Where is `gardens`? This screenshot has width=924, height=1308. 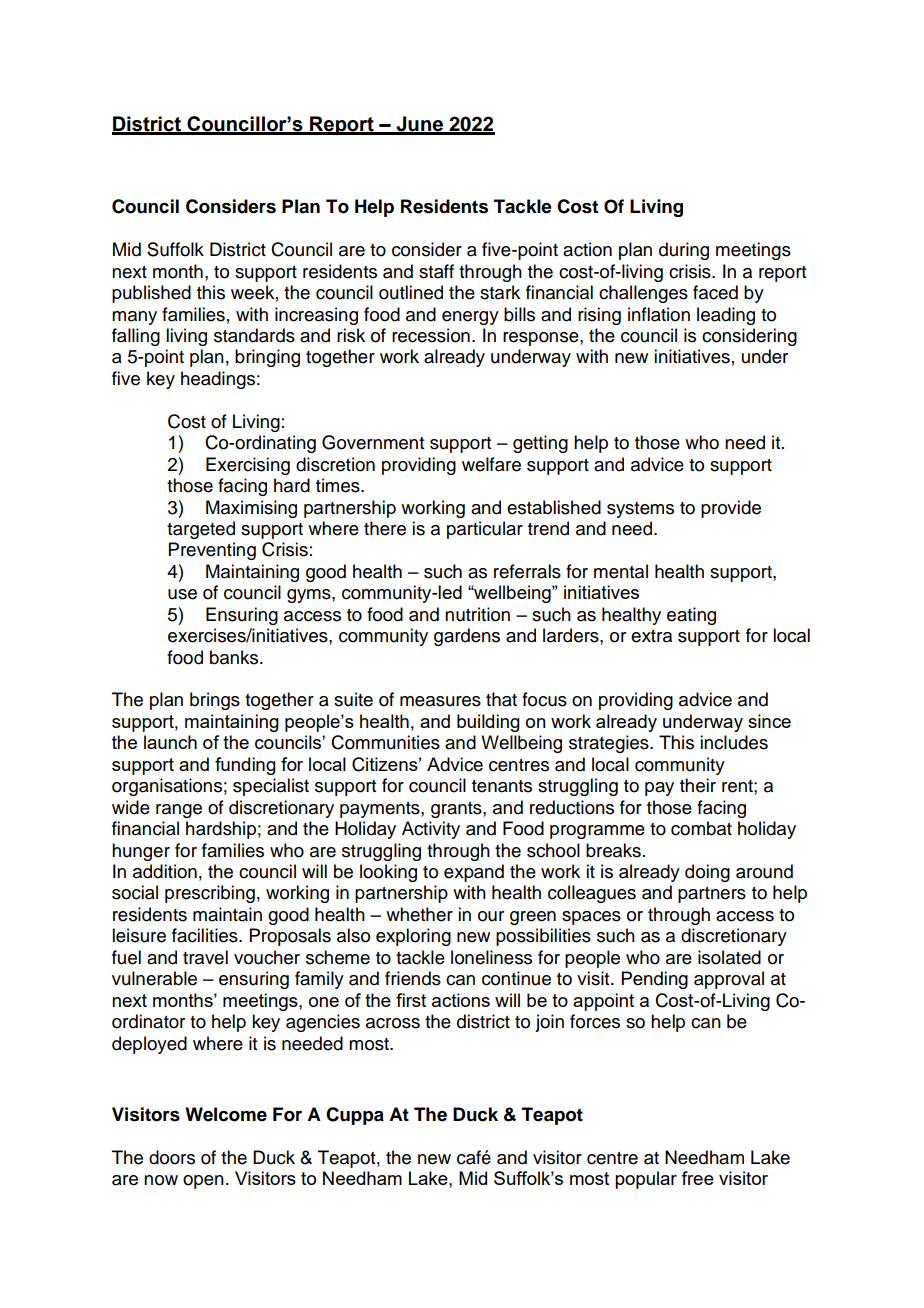
gardens is located at coordinates (467, 637).
